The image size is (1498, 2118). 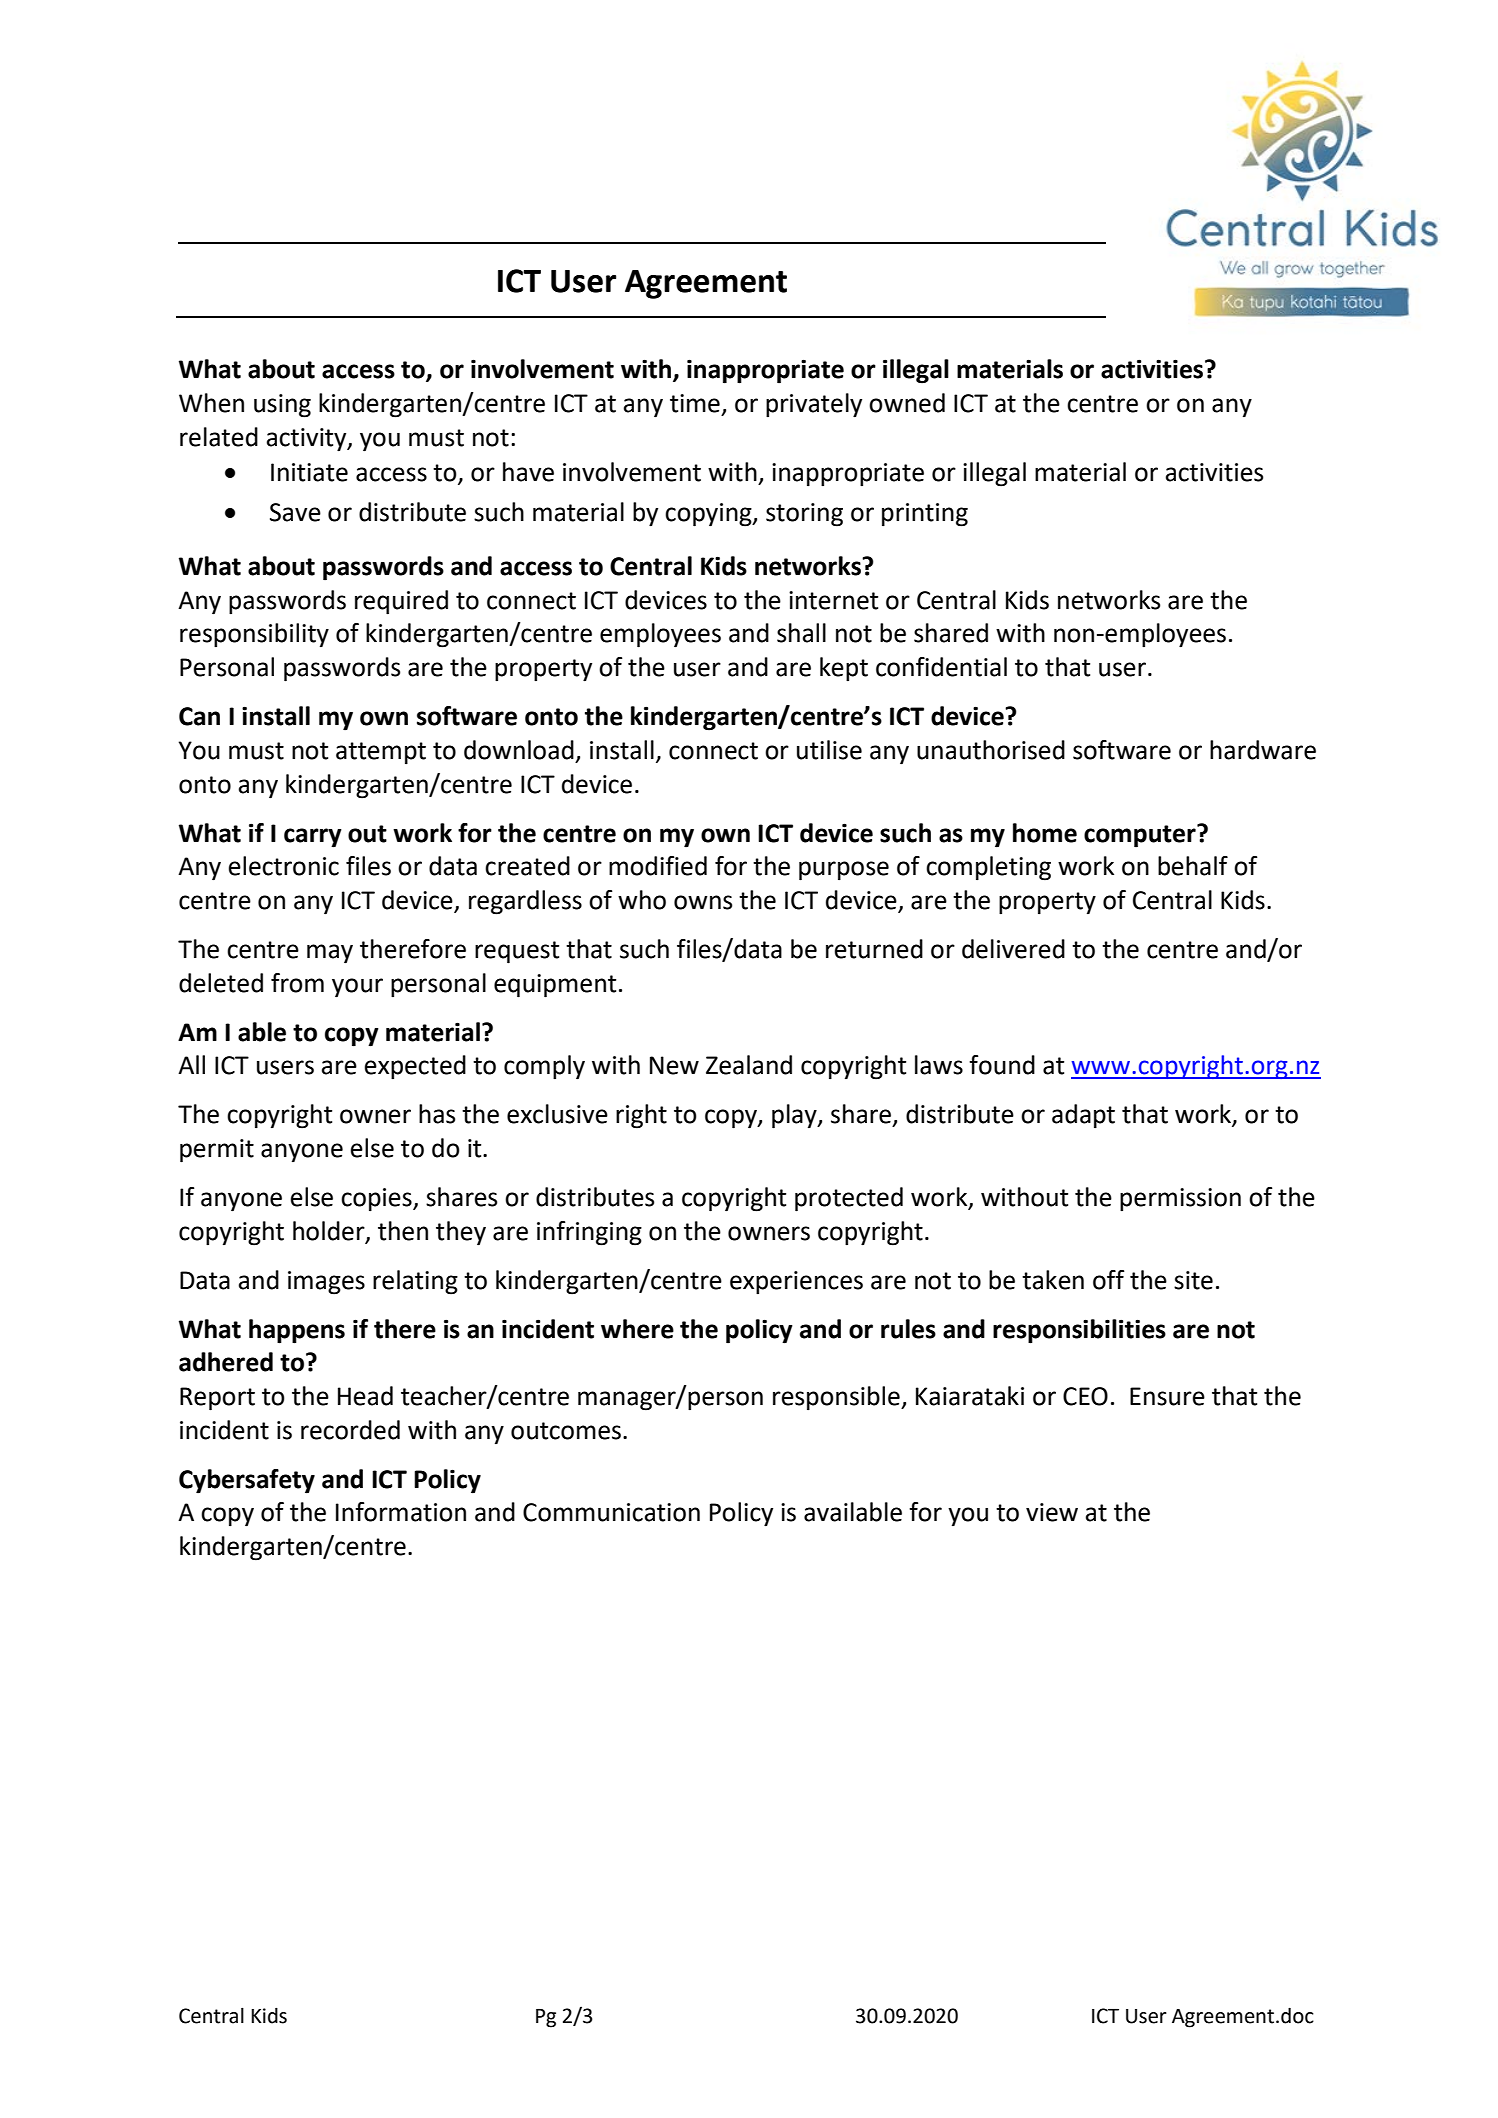 What do you see at coordinates (401, 1512) in the screenshot?
I see `Information` at bounding box center [401, 1512].
